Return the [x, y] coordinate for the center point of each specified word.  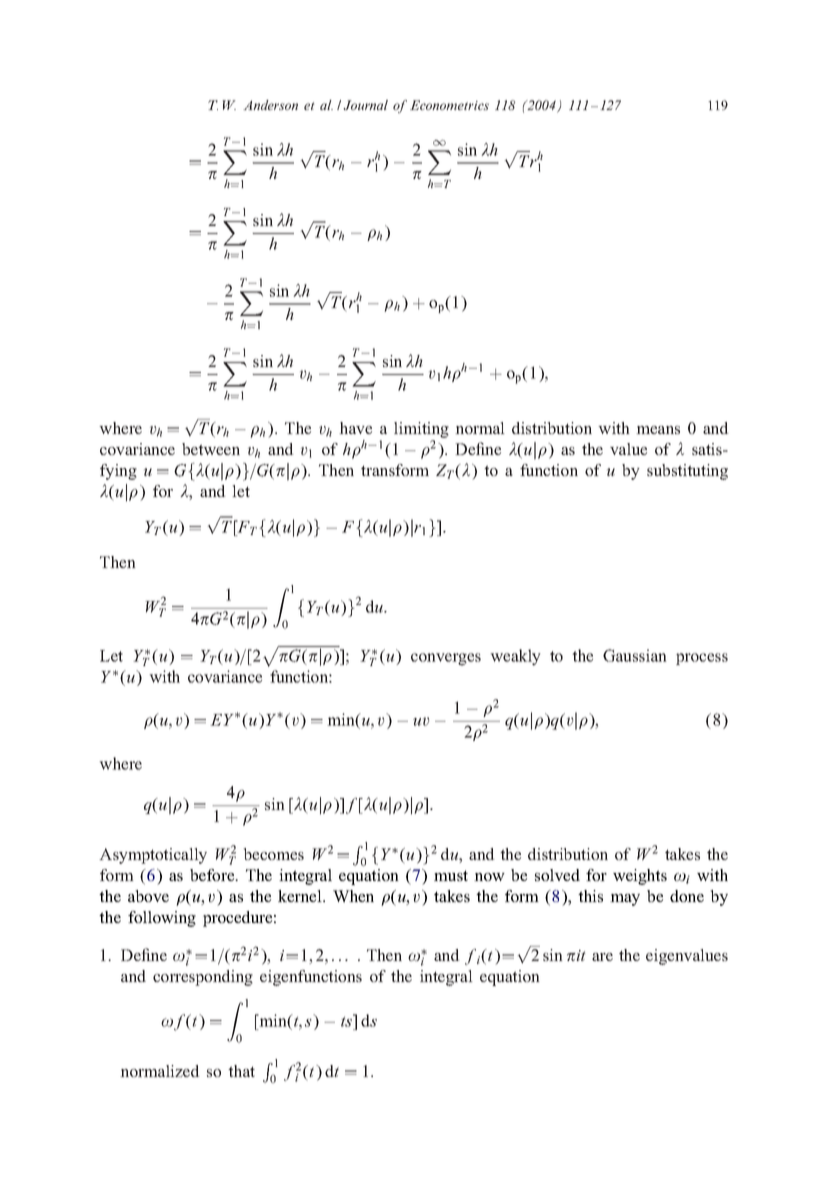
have [355, 428]
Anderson [270, 105]
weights [640, 877]
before [213, 875]
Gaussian [635, 655]
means [658, 430]
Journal [365, 105]
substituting [687, 472]
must [451, 875]
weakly [515, 657]
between [211, 449]
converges [446, 659]
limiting [421, 430]
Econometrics [449, 105]
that [241, 1071]
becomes [273, 854]
